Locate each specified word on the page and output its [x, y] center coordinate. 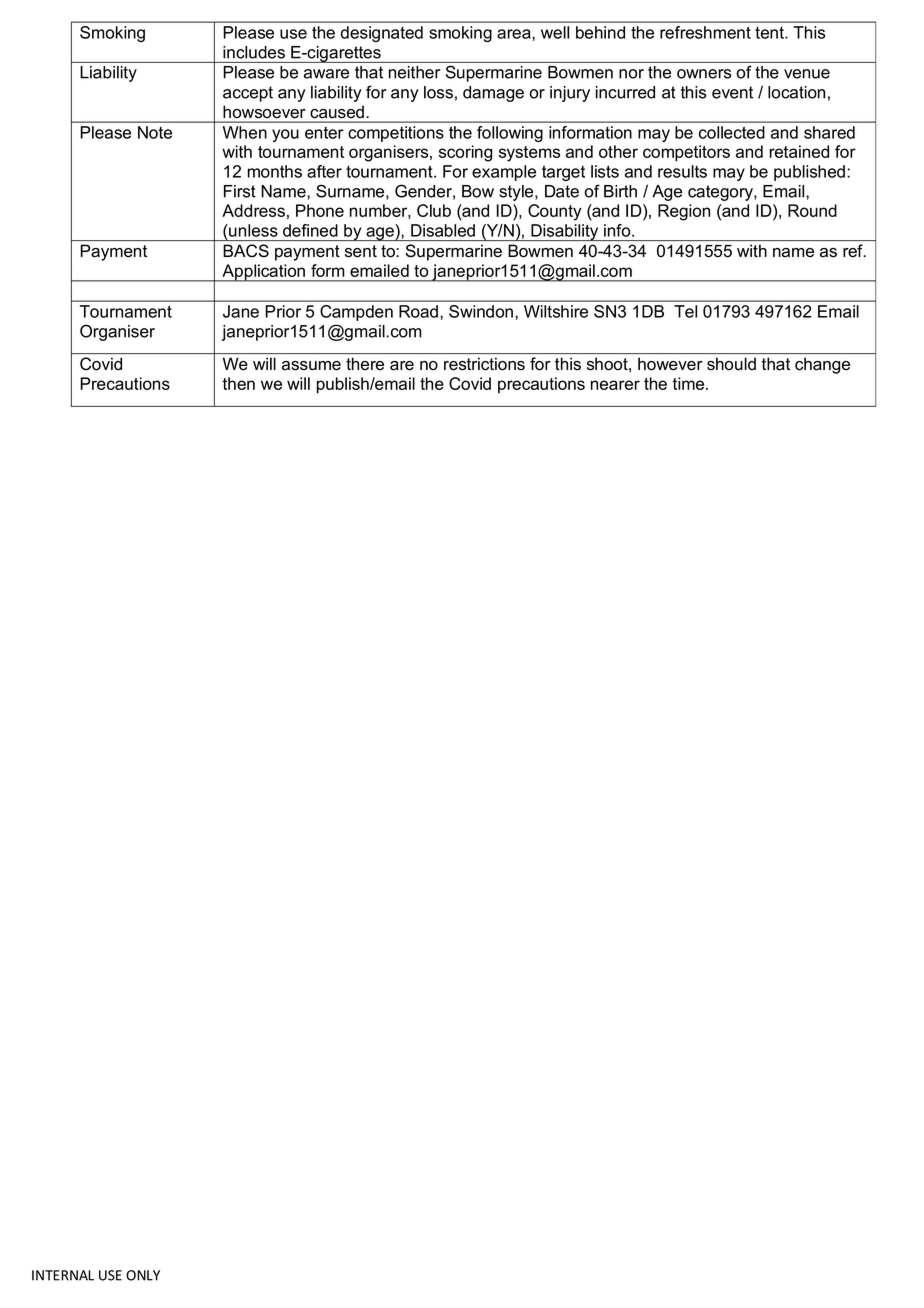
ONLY [143, 1275]
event [732, 92]
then [238, 383]
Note [155, 132]
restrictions [484, 364]
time [689, 383]
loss [438, 92]
